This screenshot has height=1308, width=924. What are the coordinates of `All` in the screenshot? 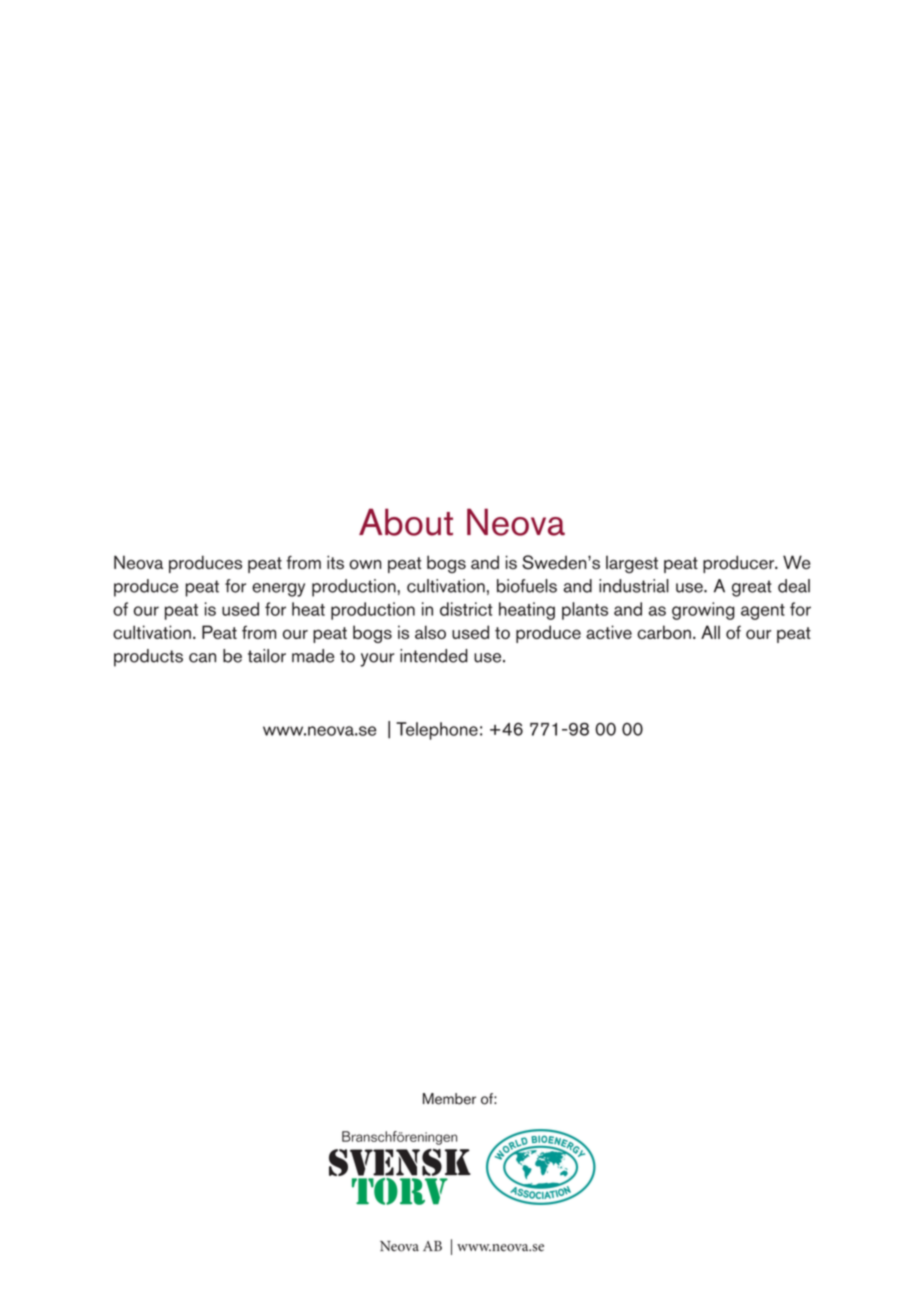 It's located at (710, 632).
